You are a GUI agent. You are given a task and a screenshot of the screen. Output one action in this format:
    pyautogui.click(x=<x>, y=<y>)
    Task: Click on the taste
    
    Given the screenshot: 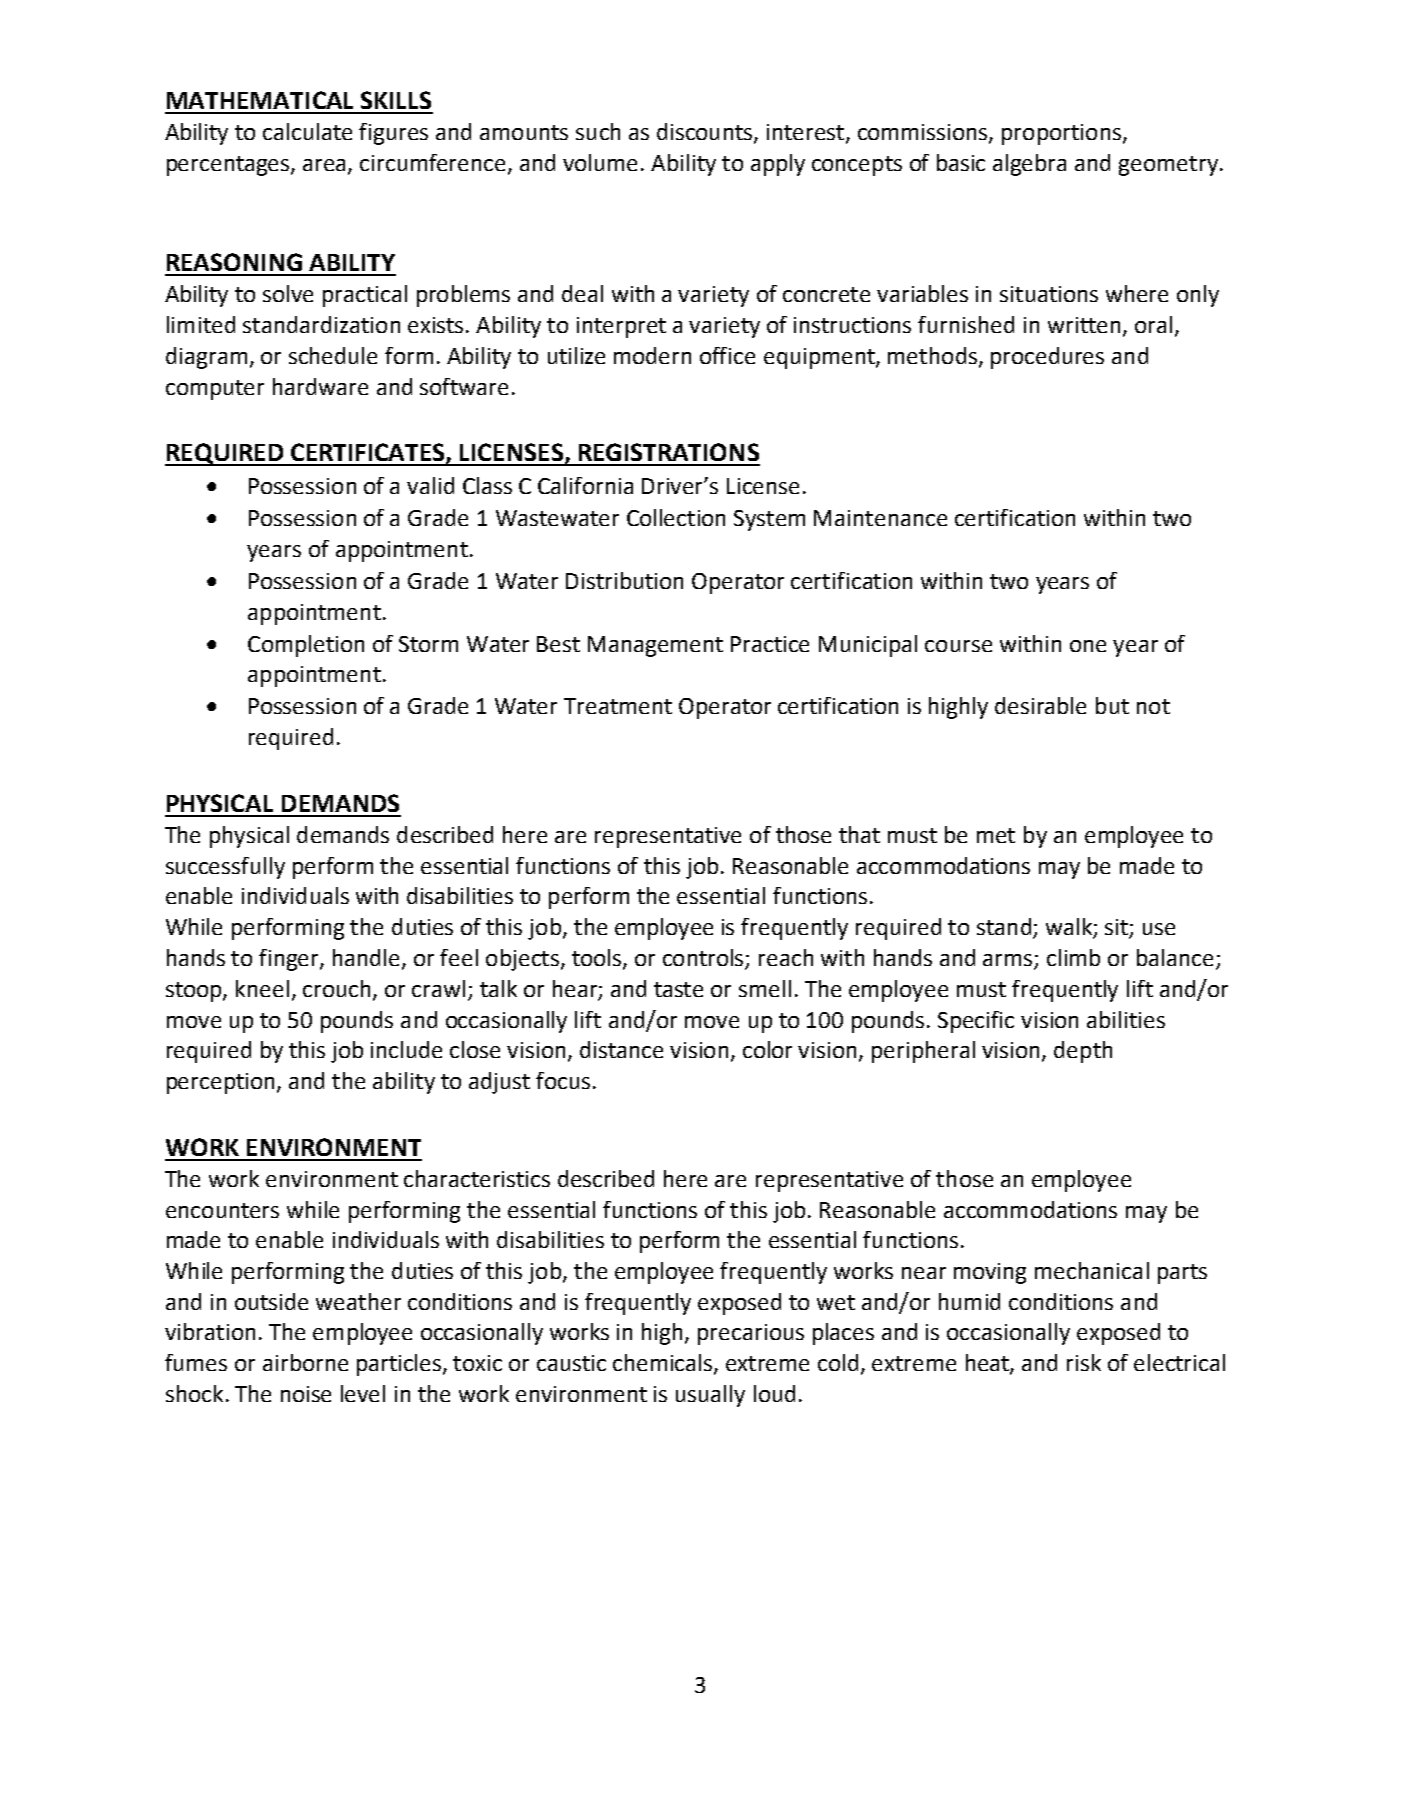 What is the action you would take?
    pyautogui.click(x=678, y=989)
